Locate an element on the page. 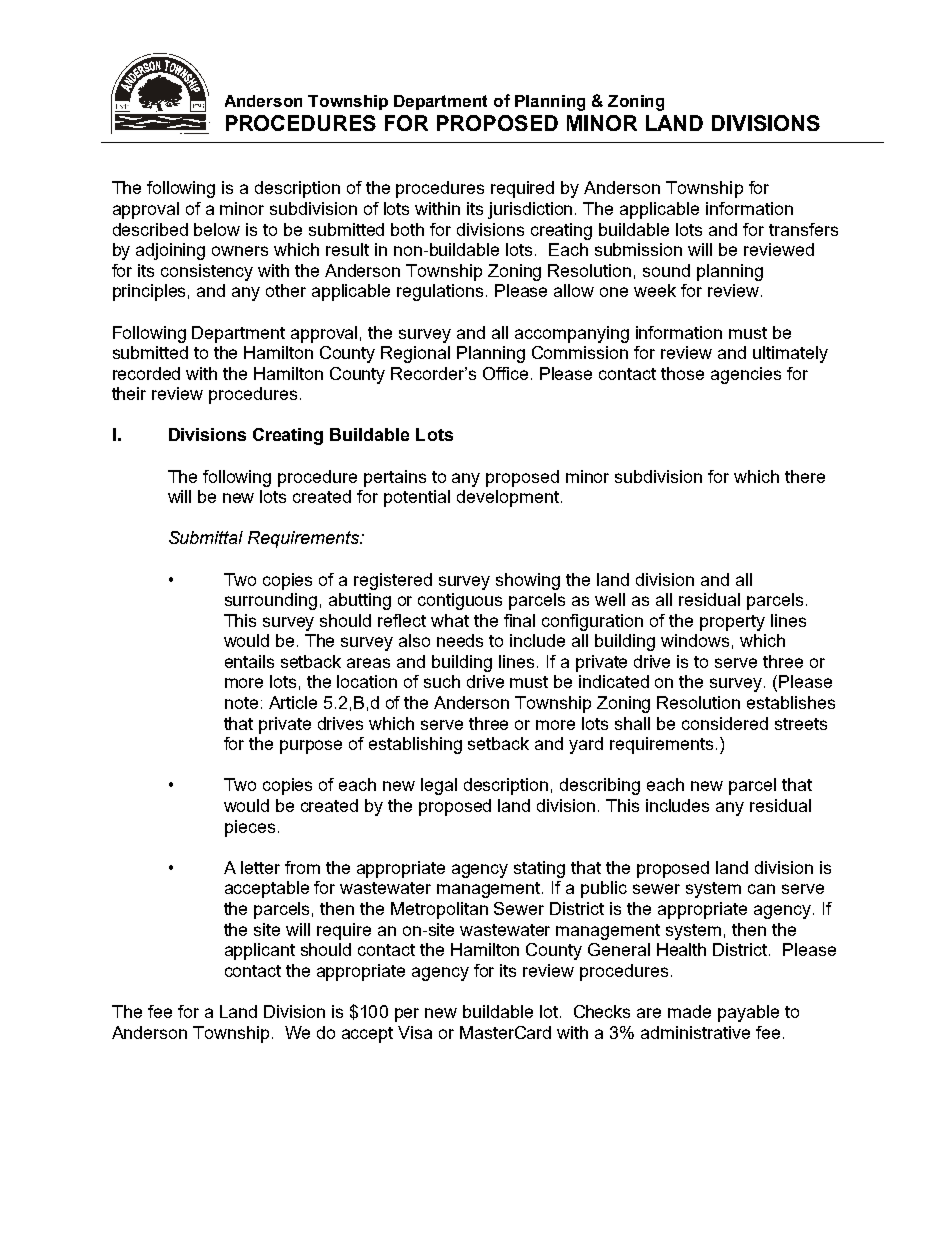 The height and width of the image is (1233, 952). below is located at coordinates (217, 229).
